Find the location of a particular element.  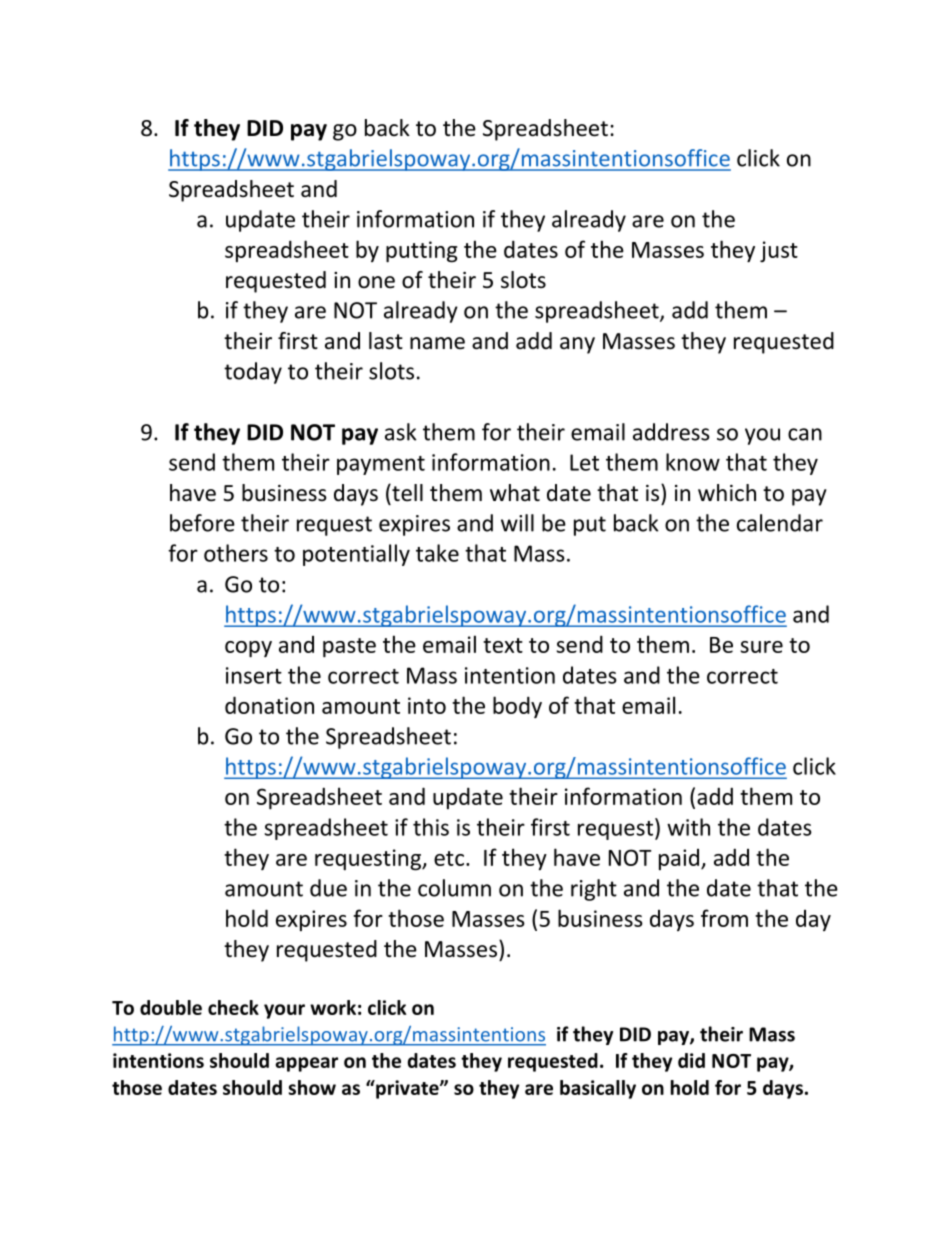

insert is located at coordinates (254, 675).
